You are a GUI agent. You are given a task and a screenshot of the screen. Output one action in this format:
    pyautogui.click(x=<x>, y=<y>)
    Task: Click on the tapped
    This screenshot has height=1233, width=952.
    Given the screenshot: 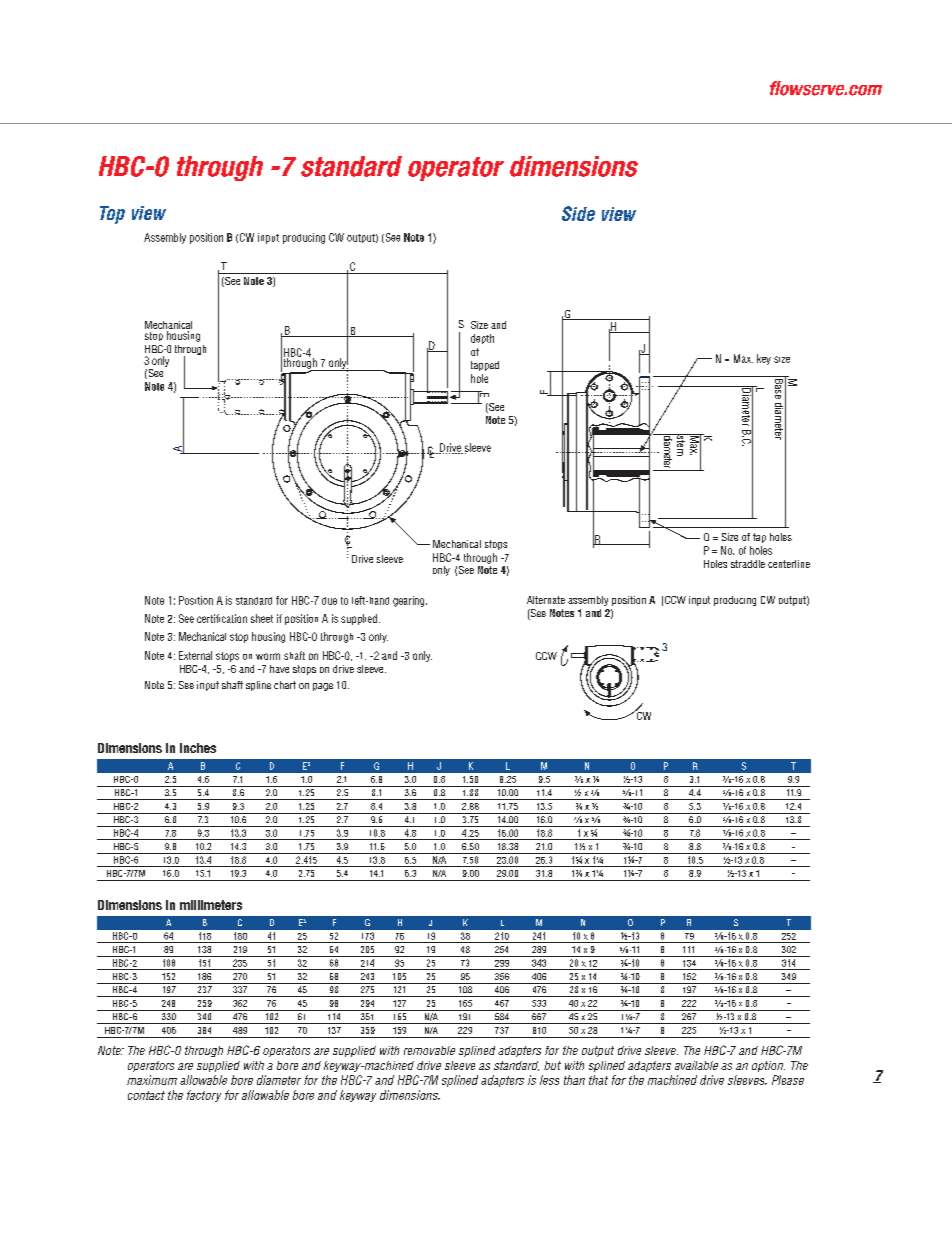 What is the action you would take?
    pyautogui.click(x=485, y=366)
